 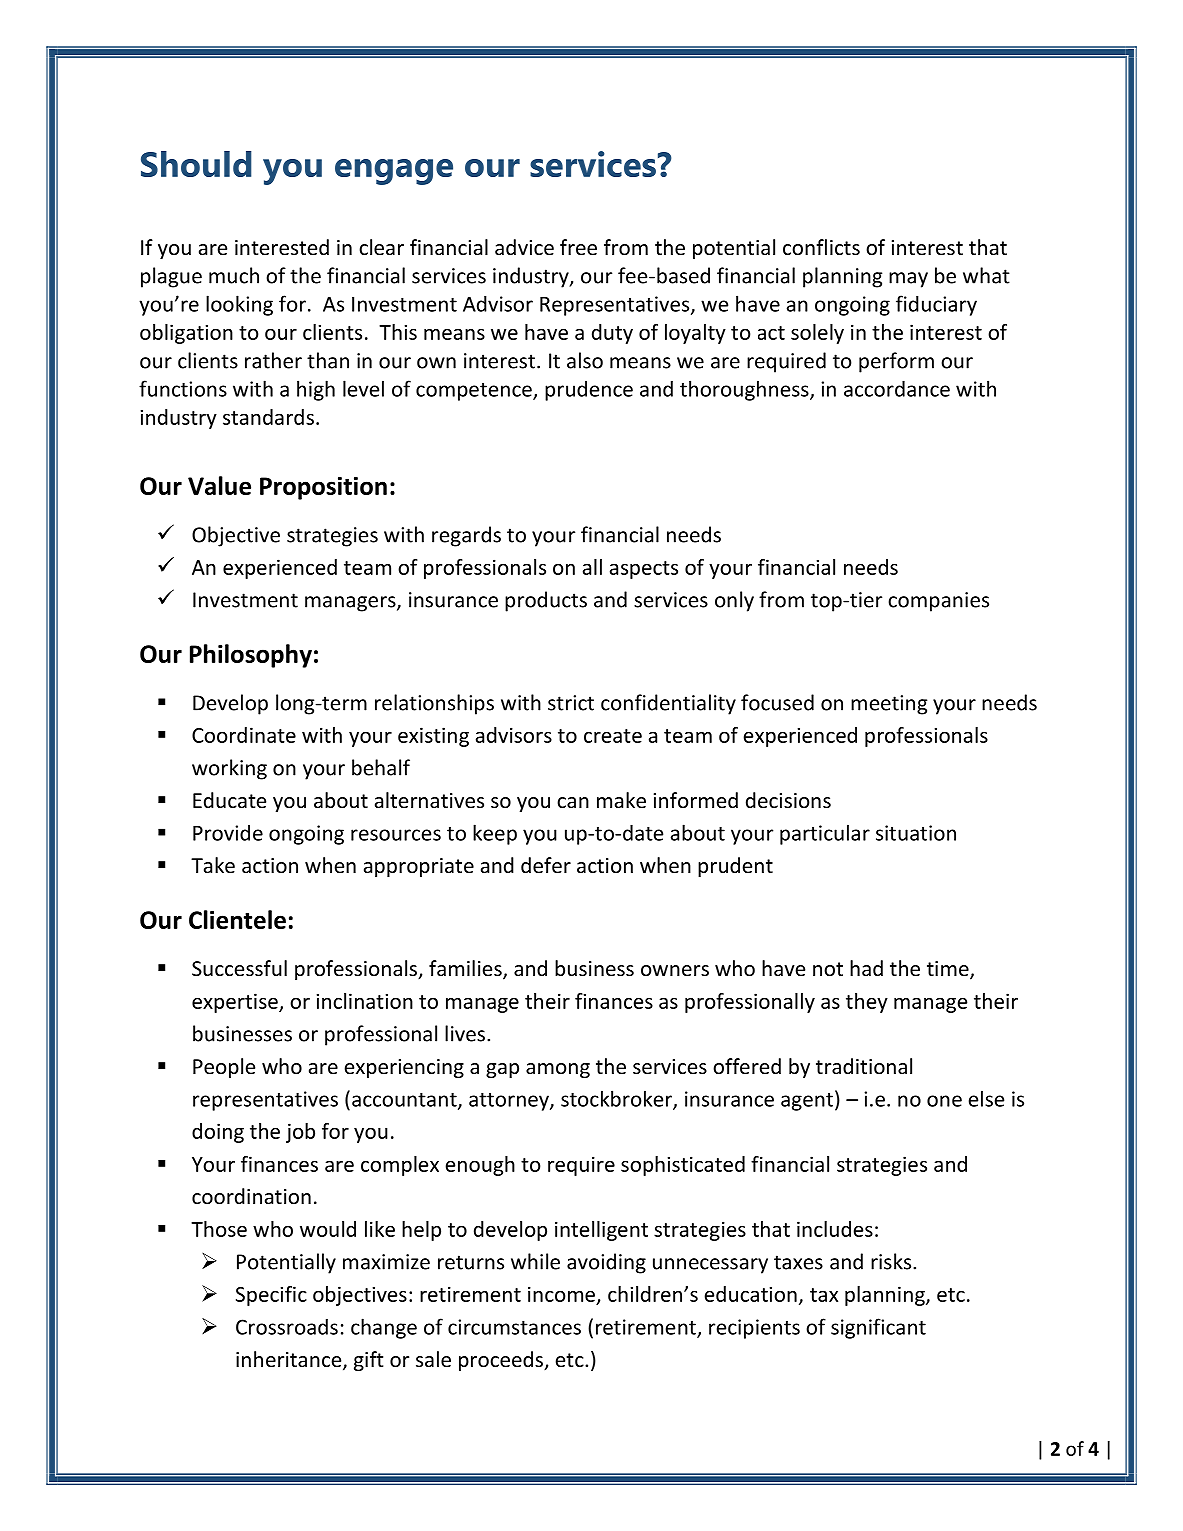 What do you see at coordinates (578, 247) in the image?
I see `free` at bounding box center [578, 247].
